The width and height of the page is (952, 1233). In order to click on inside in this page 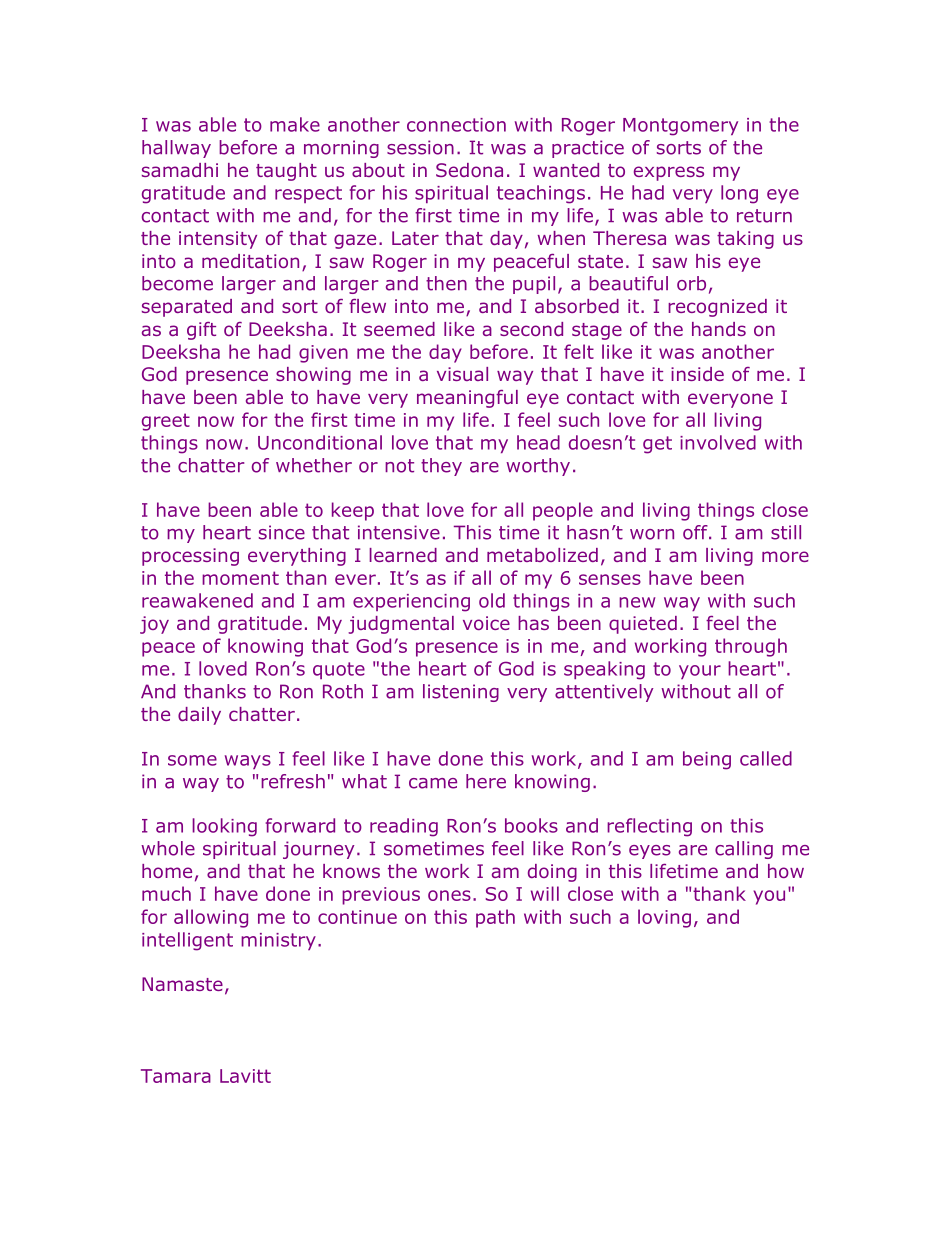, I will do `click(697, 374)`.
